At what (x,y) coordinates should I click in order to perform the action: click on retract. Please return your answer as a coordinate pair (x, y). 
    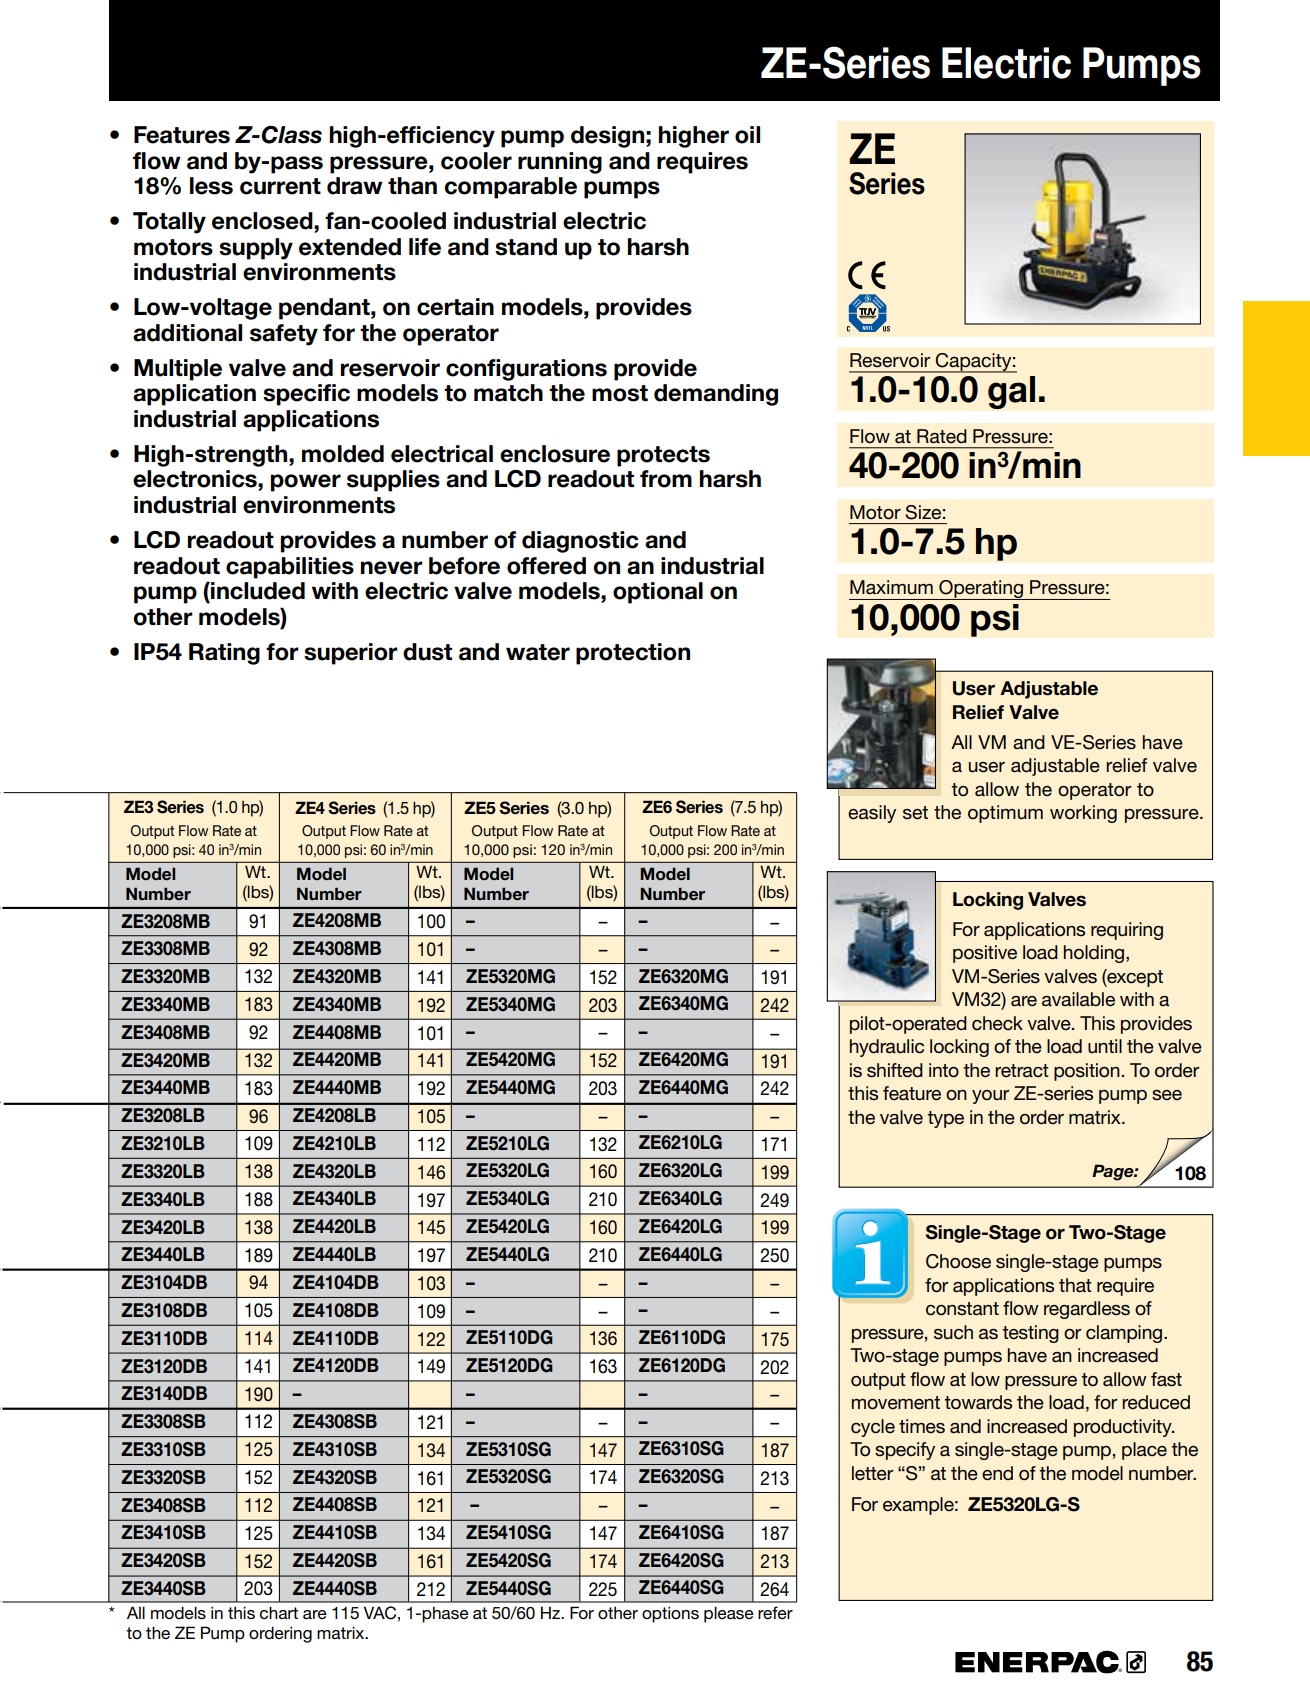
    Looking at the image, I should click on (1022, 1071).
